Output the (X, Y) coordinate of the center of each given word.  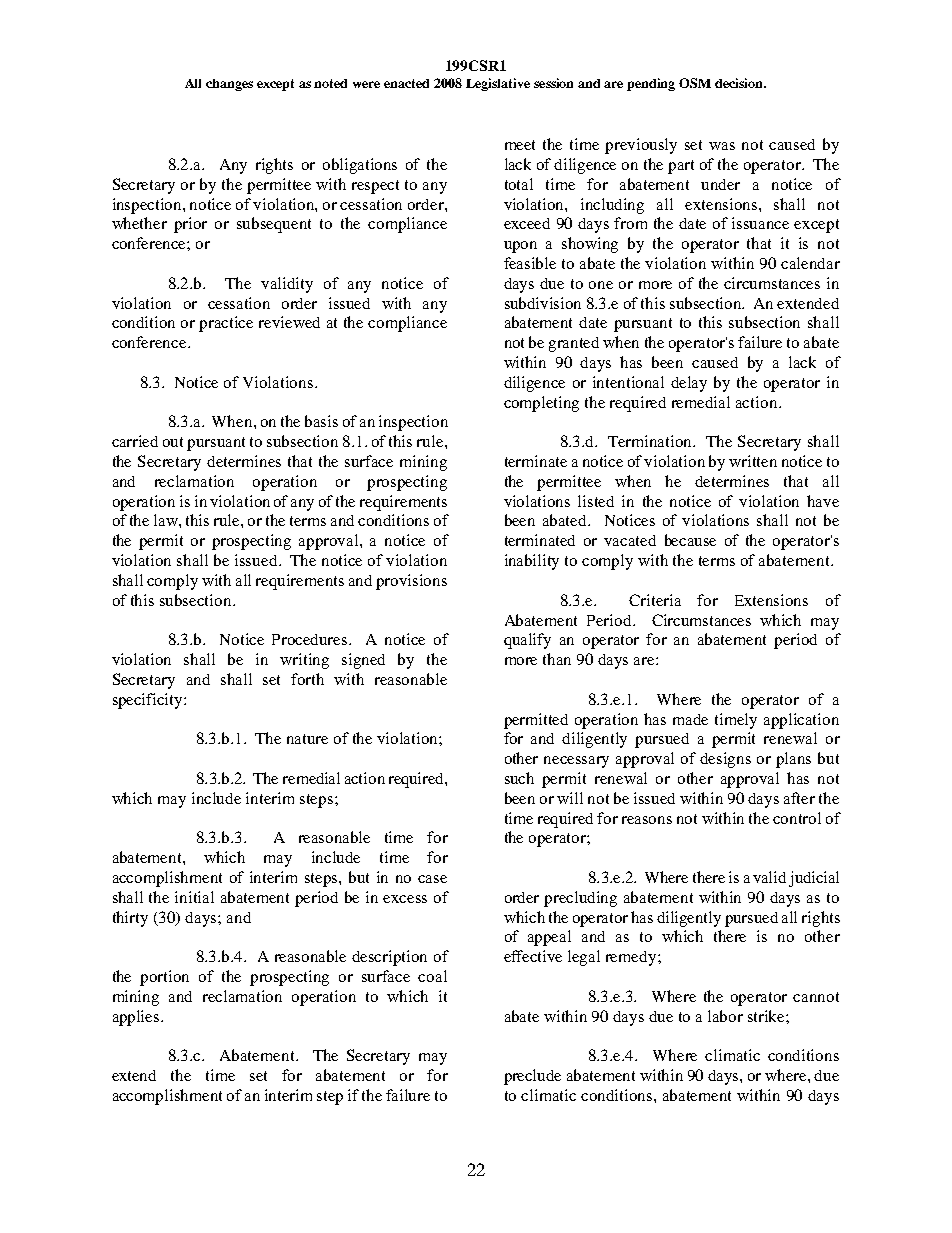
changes (229, 85)
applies (137, 1018)
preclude (532, 1077)
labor (725, 1016)
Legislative (498, 84)
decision (740, 83)
